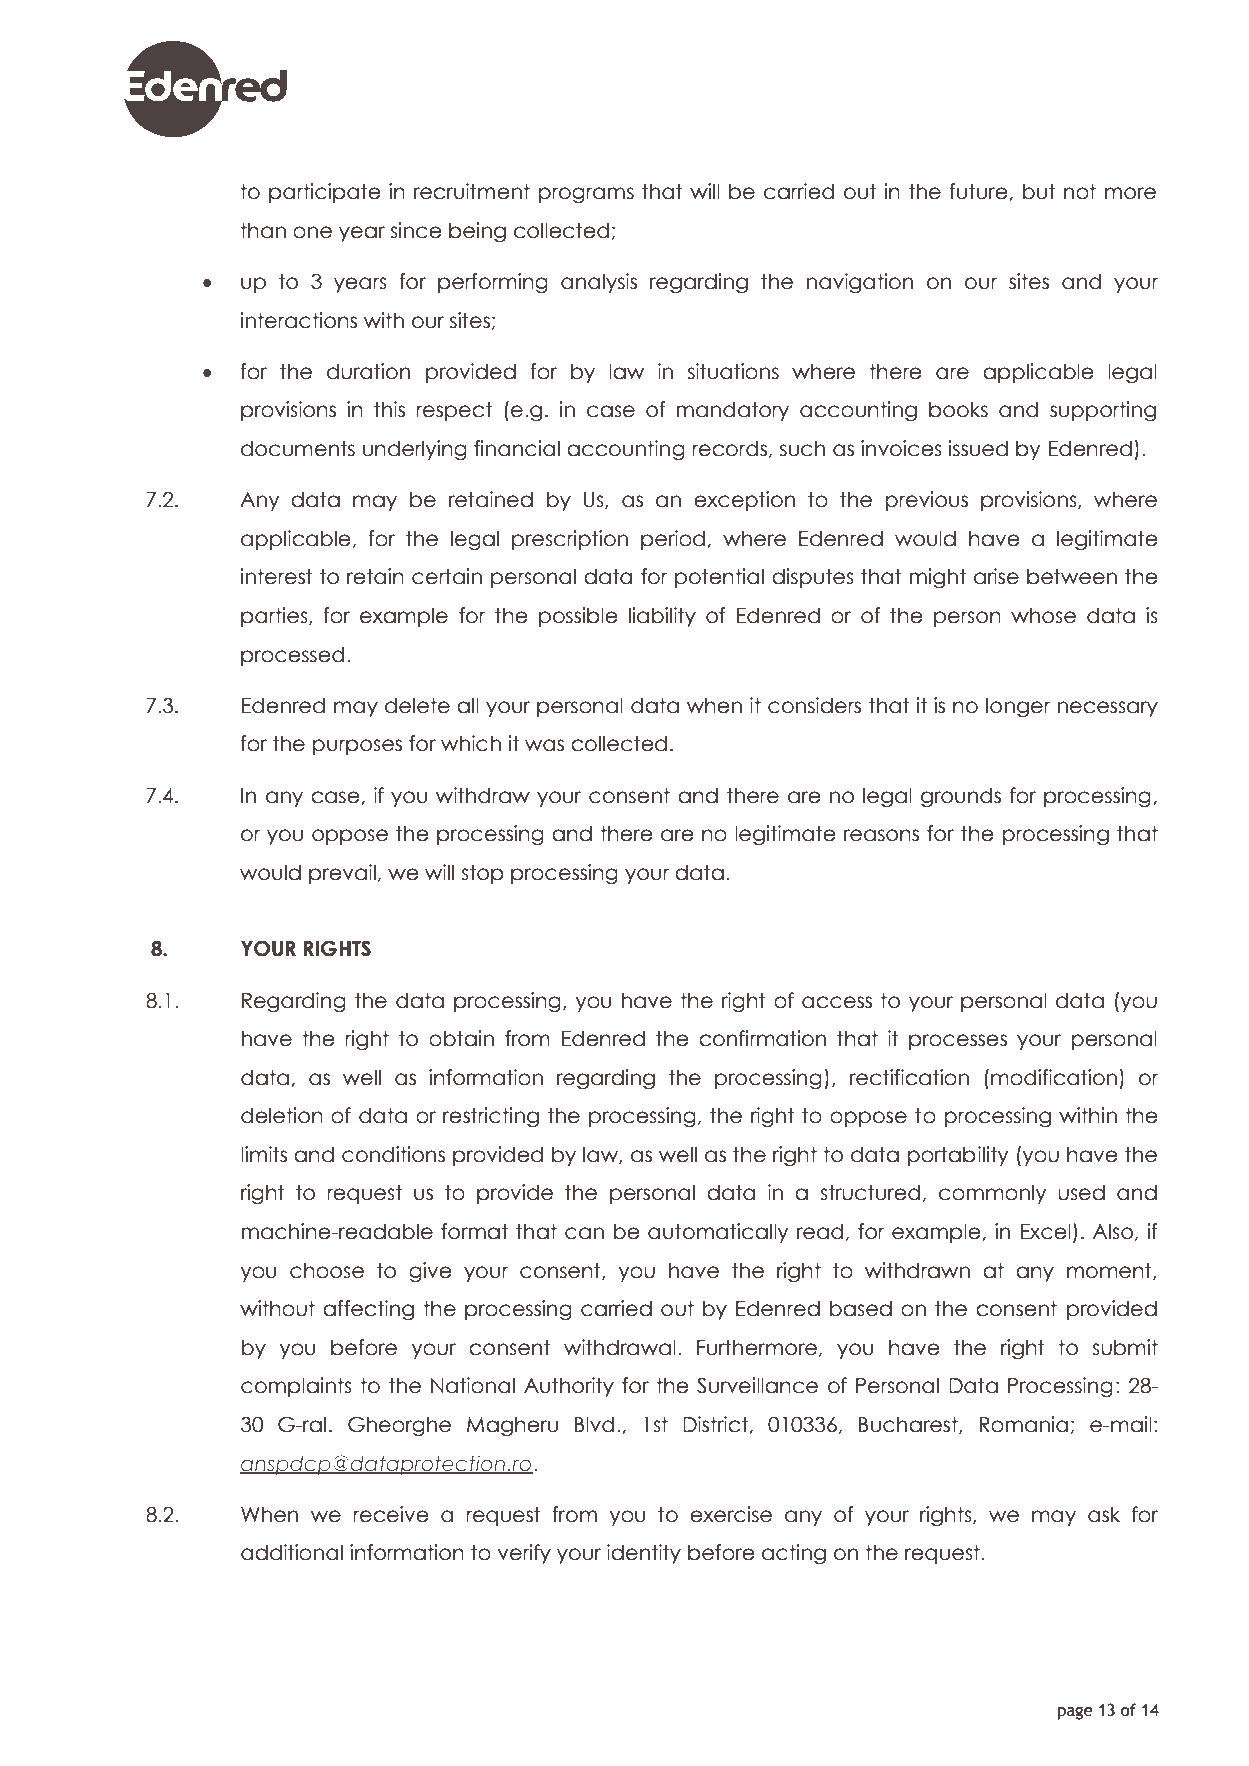 The image size is (1249, 1766). I want to click on purposes, so click(357, 747).
